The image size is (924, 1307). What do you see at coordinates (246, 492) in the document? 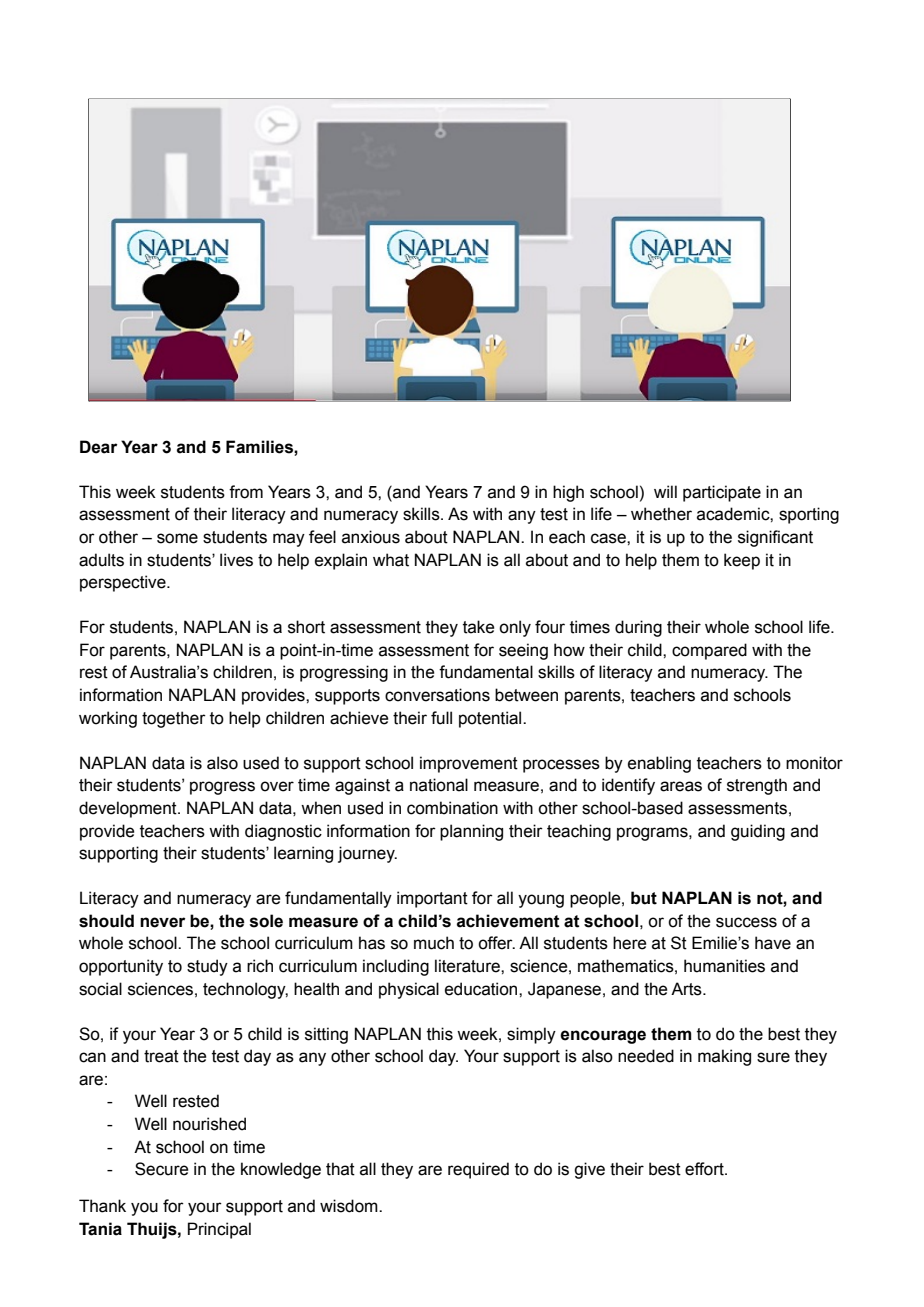
I see `from` at bounding box center [246, 492].
